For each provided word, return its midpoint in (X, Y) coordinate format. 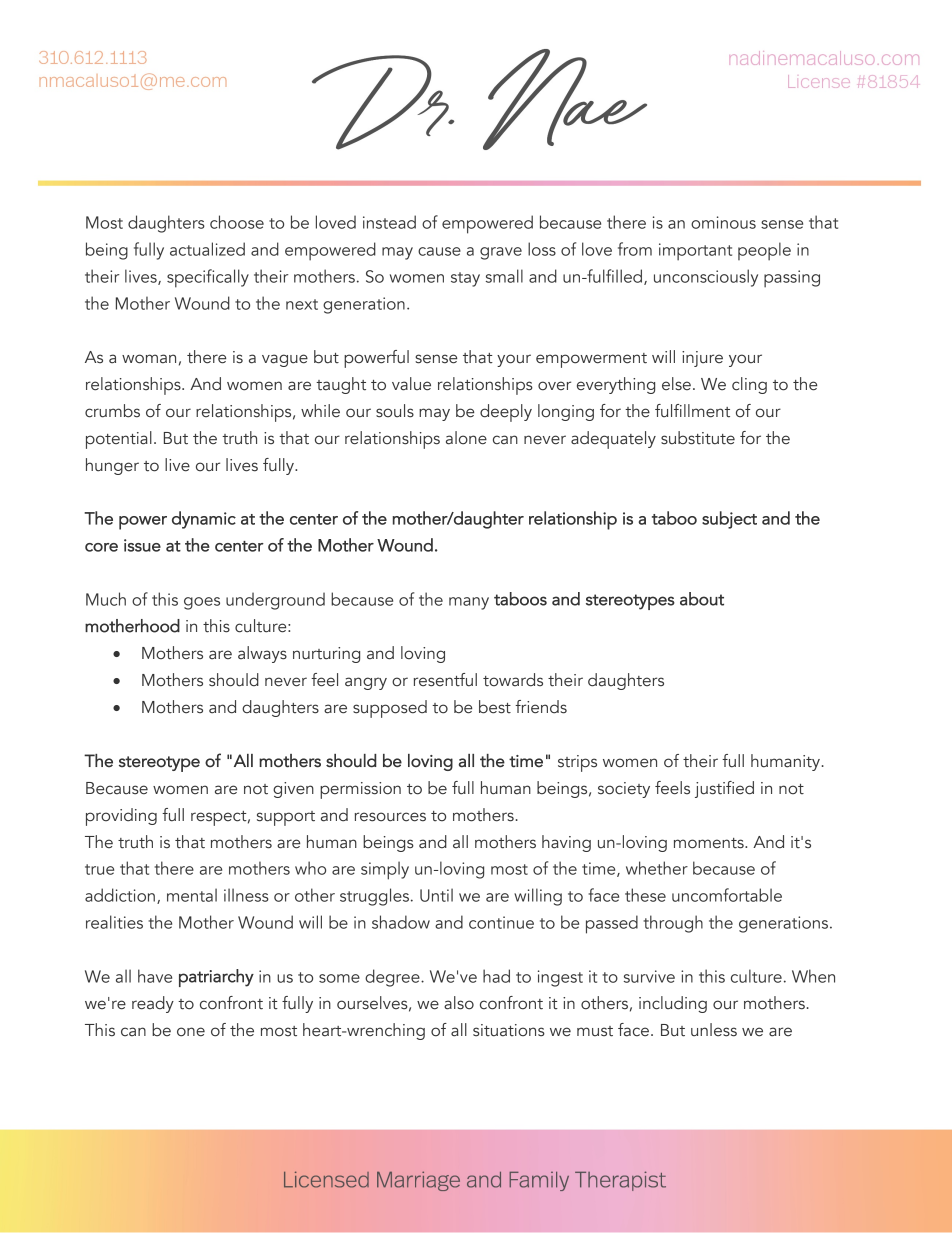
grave (501, 253)
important (695, 252)
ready (153, 1004)
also (459, 1003)
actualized (207, 249)
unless (714, 1030)
